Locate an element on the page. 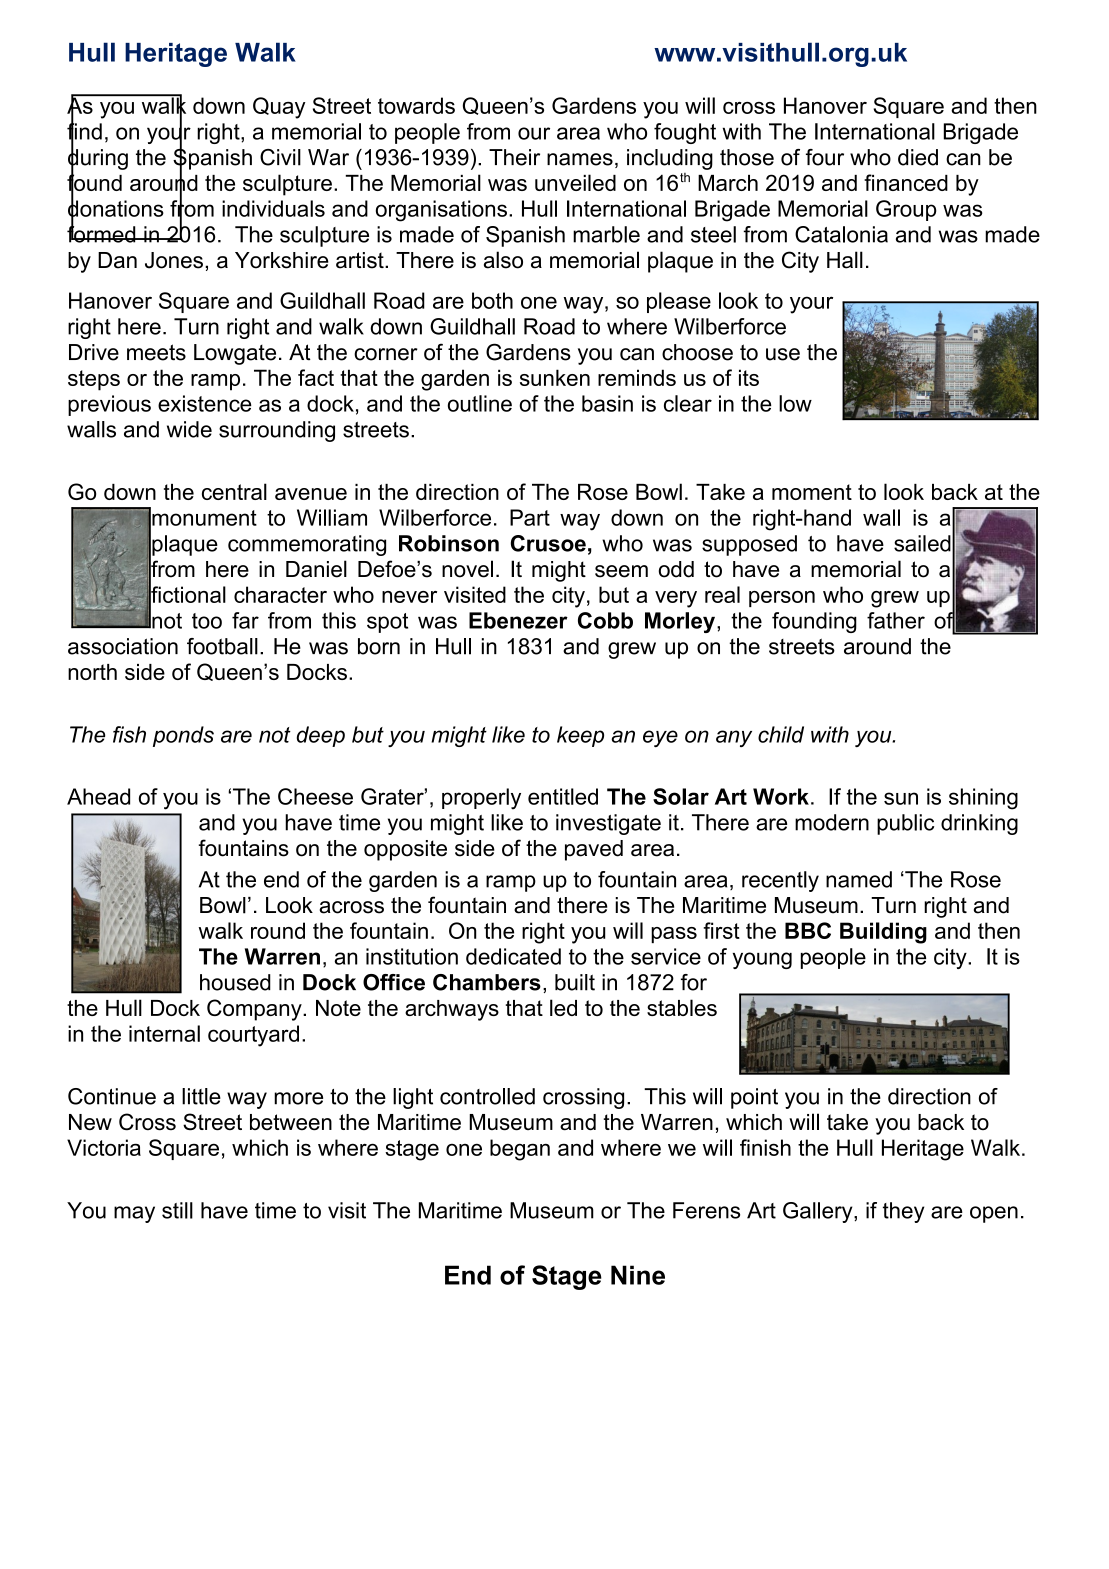 The height and width of the page is (1569, 1109). sunken is located at coordinates (555, 377).
